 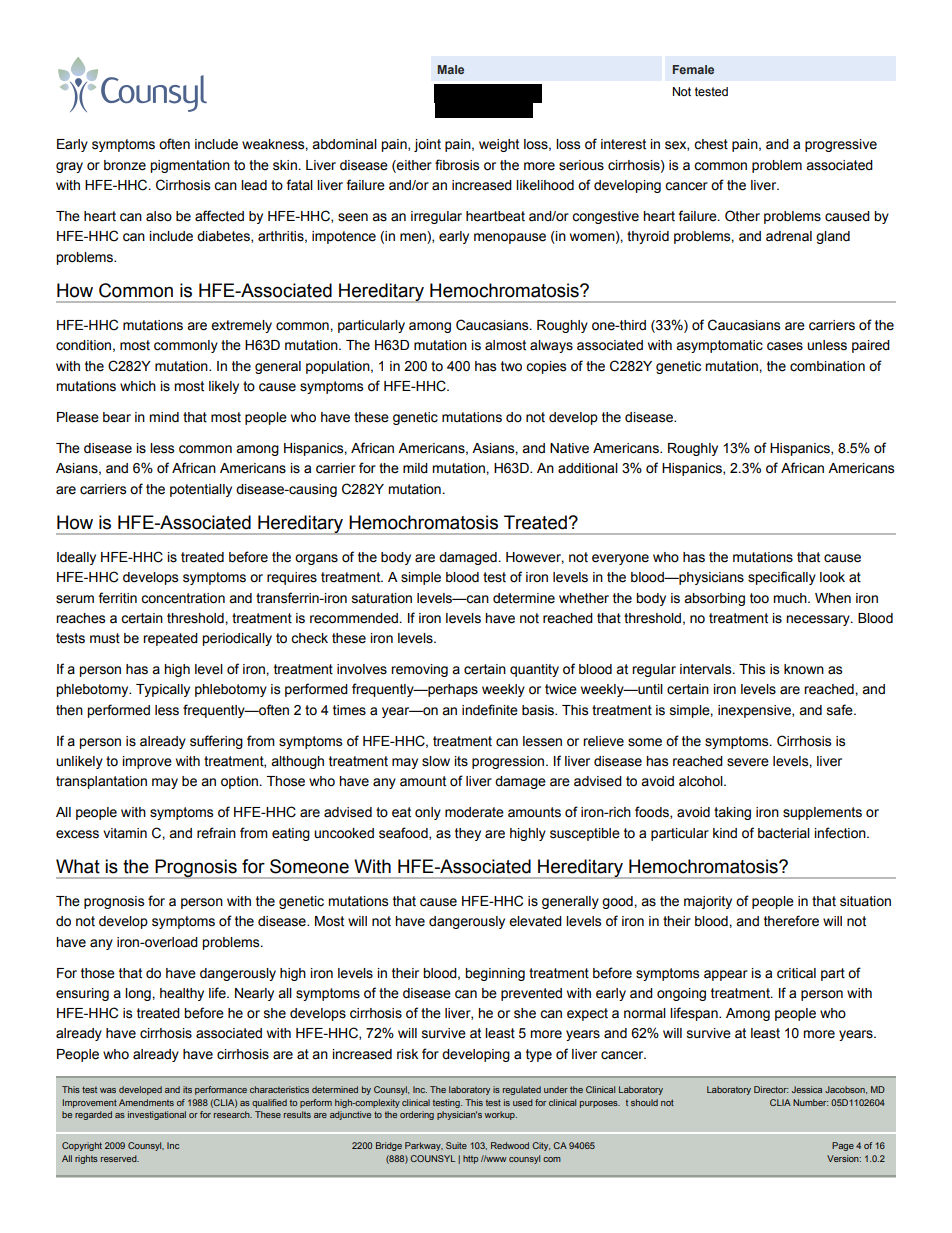 I want to click on Other, so click(x=742, y=216).
